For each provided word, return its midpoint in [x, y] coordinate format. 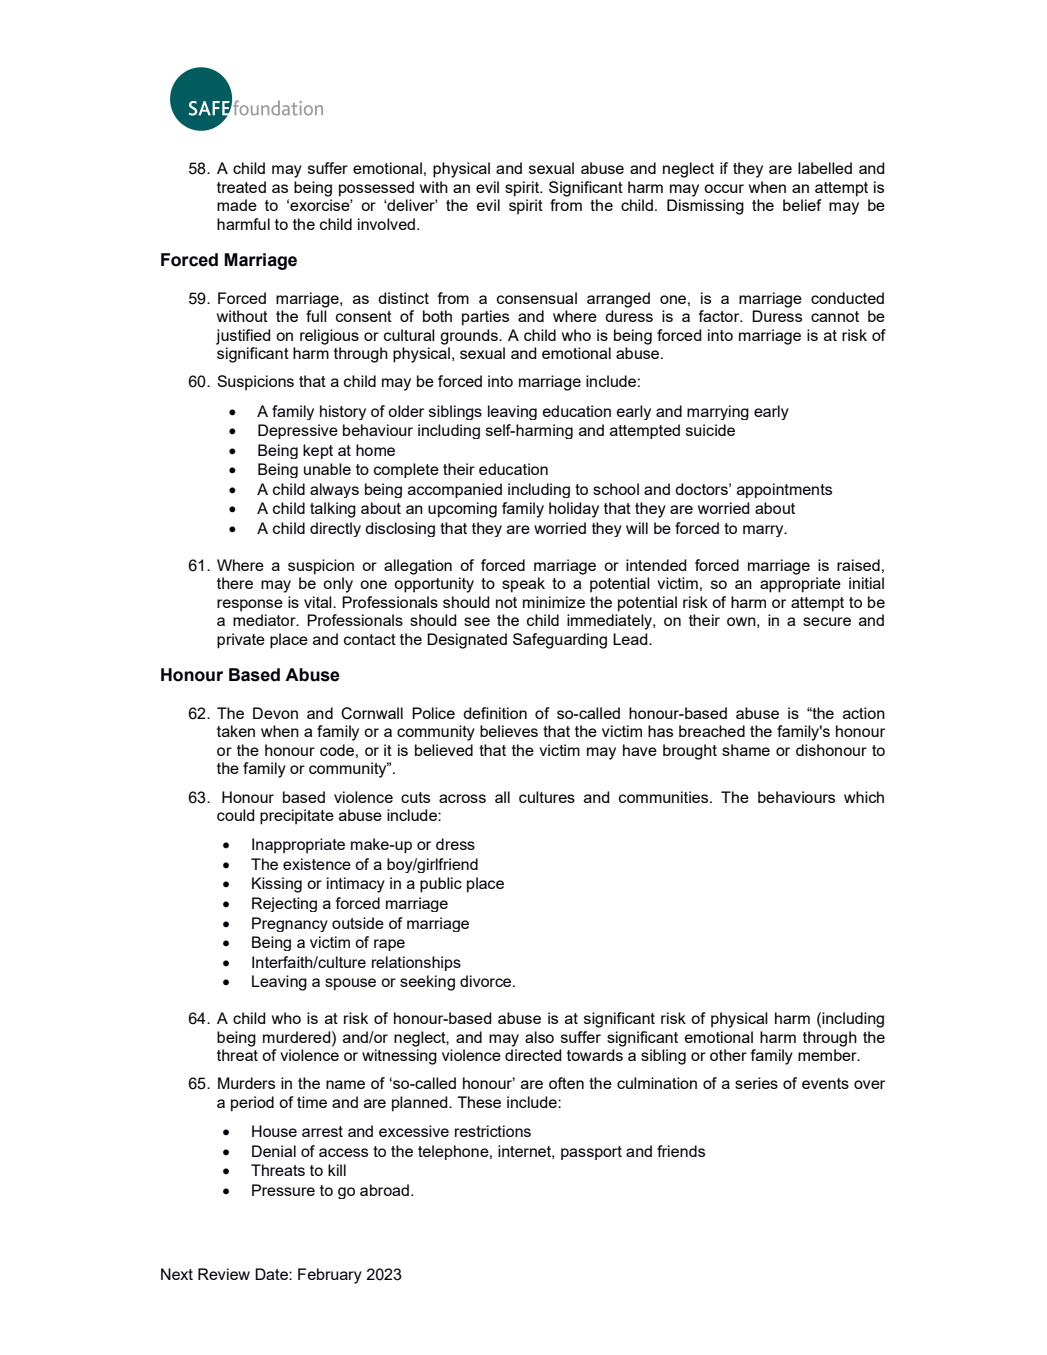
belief [802, 205]
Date [272, 1274]
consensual [537, 298]
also [539, 1037]
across [462, 798]
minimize [554, 602]
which [864, 797]
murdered [298, 1037]
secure [827, 621]
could [236, 815]
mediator [265, 620]
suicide [710, 430]
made [237, 205]
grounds [470, 337]
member [828, 1055]
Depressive [298, 431]
